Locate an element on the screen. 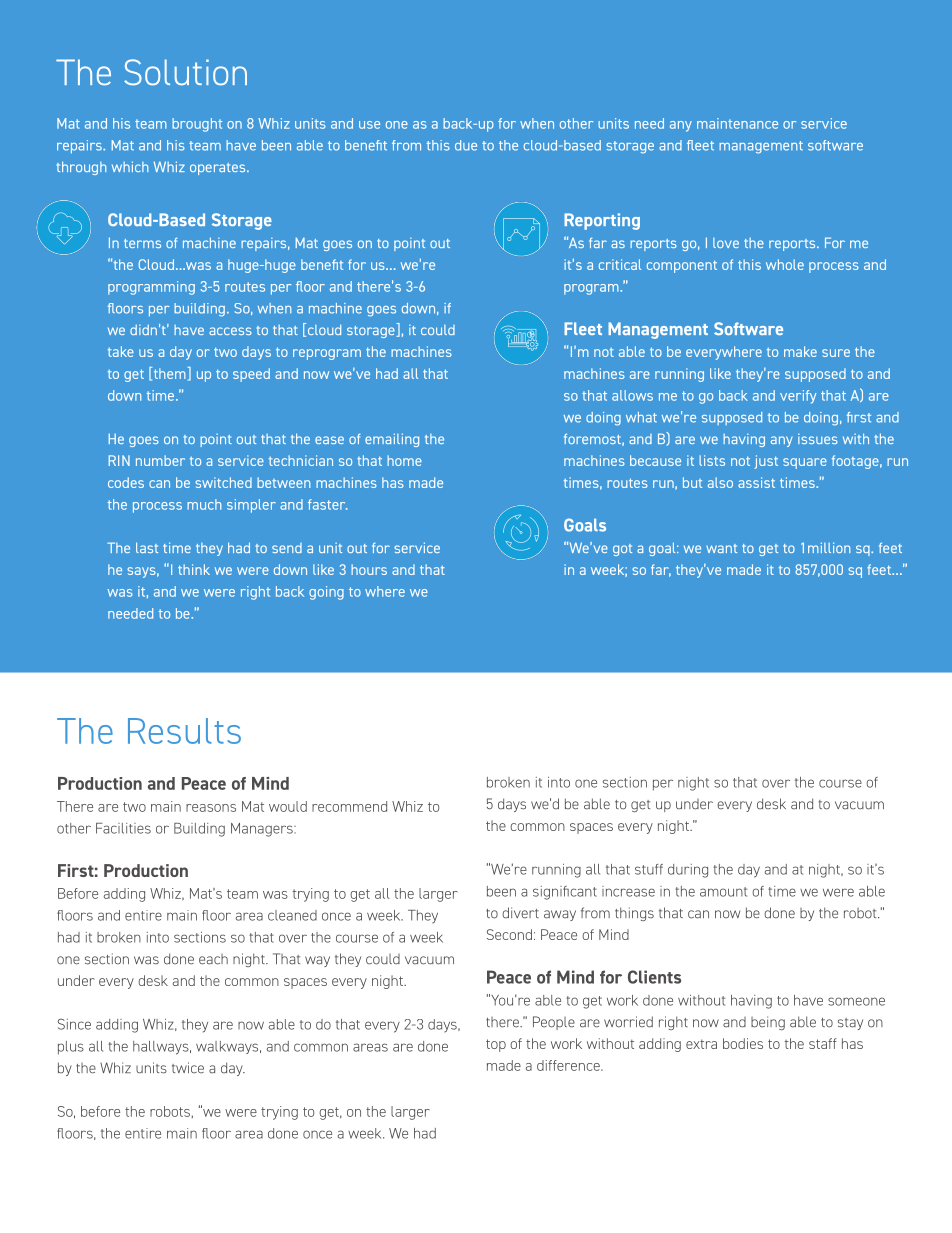 The width and height of the screenshot is (952, 1233). twice is located at coordinates (188, 1068).
